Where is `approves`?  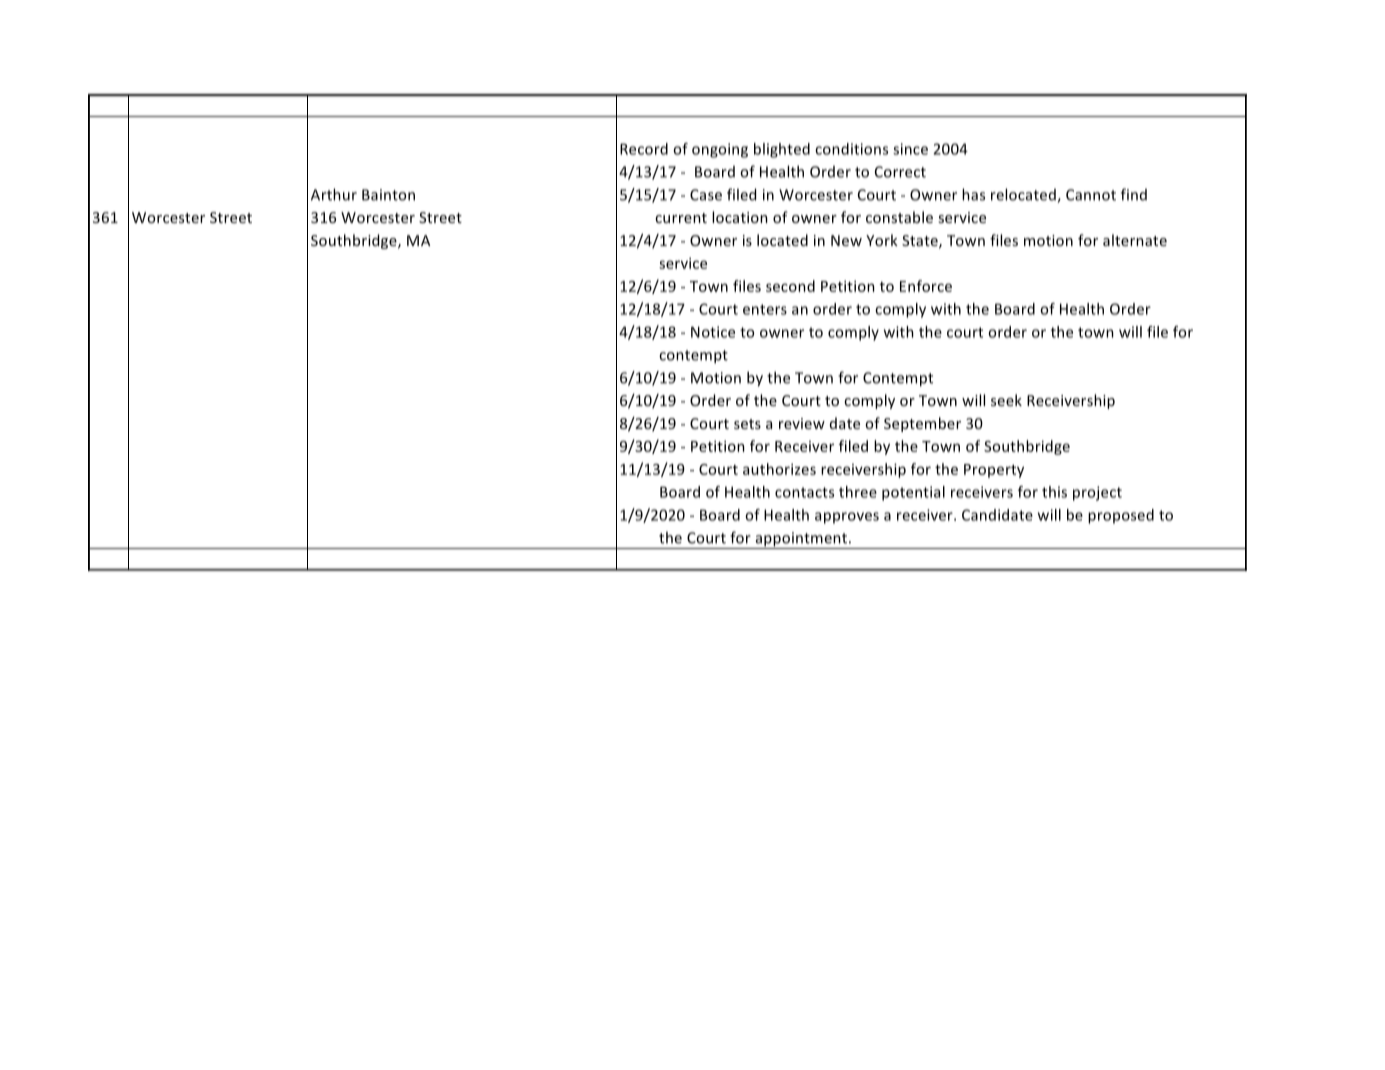 approves is located at coordinates (847, 518).
